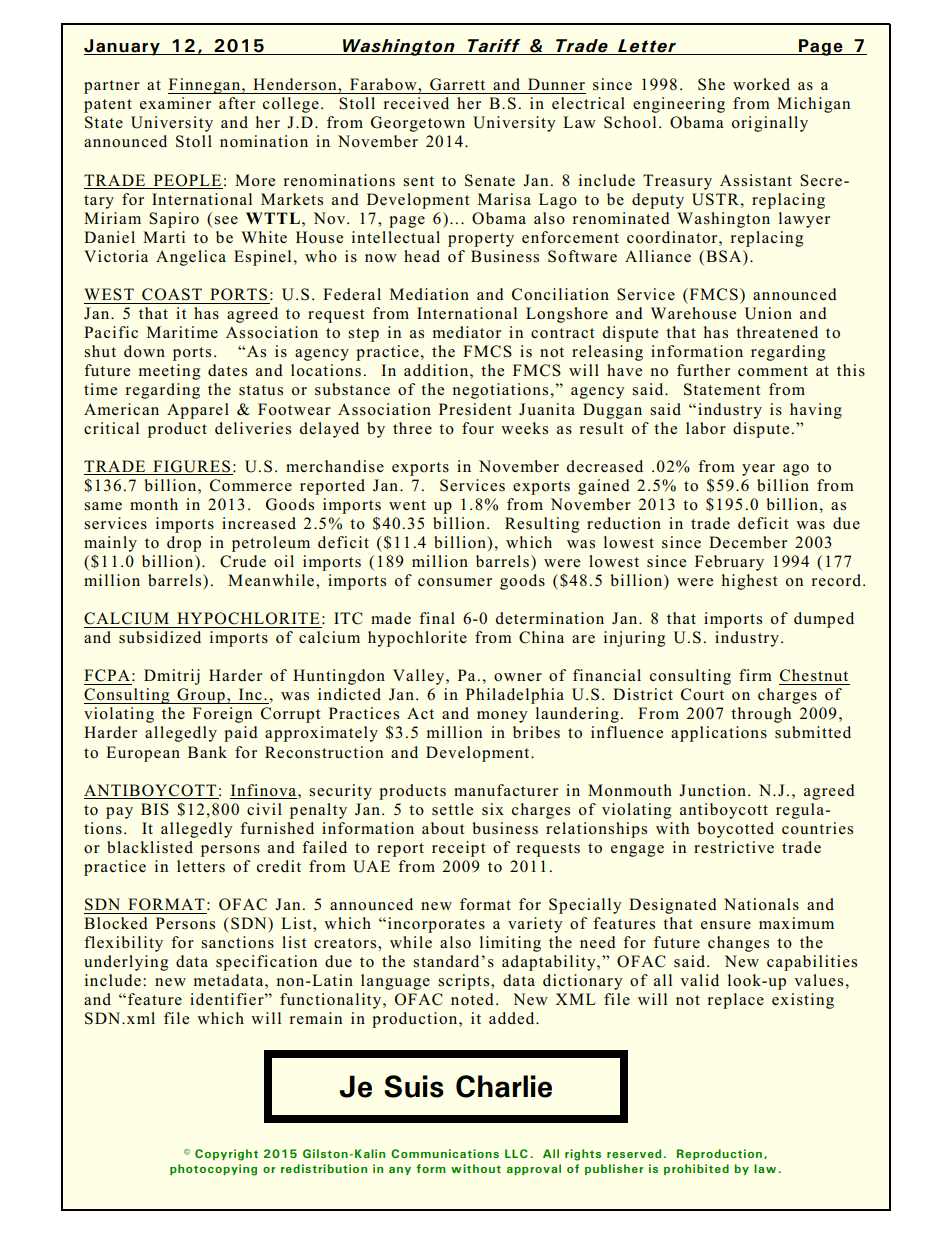  I want to click on receipt, so click(458, 849).
